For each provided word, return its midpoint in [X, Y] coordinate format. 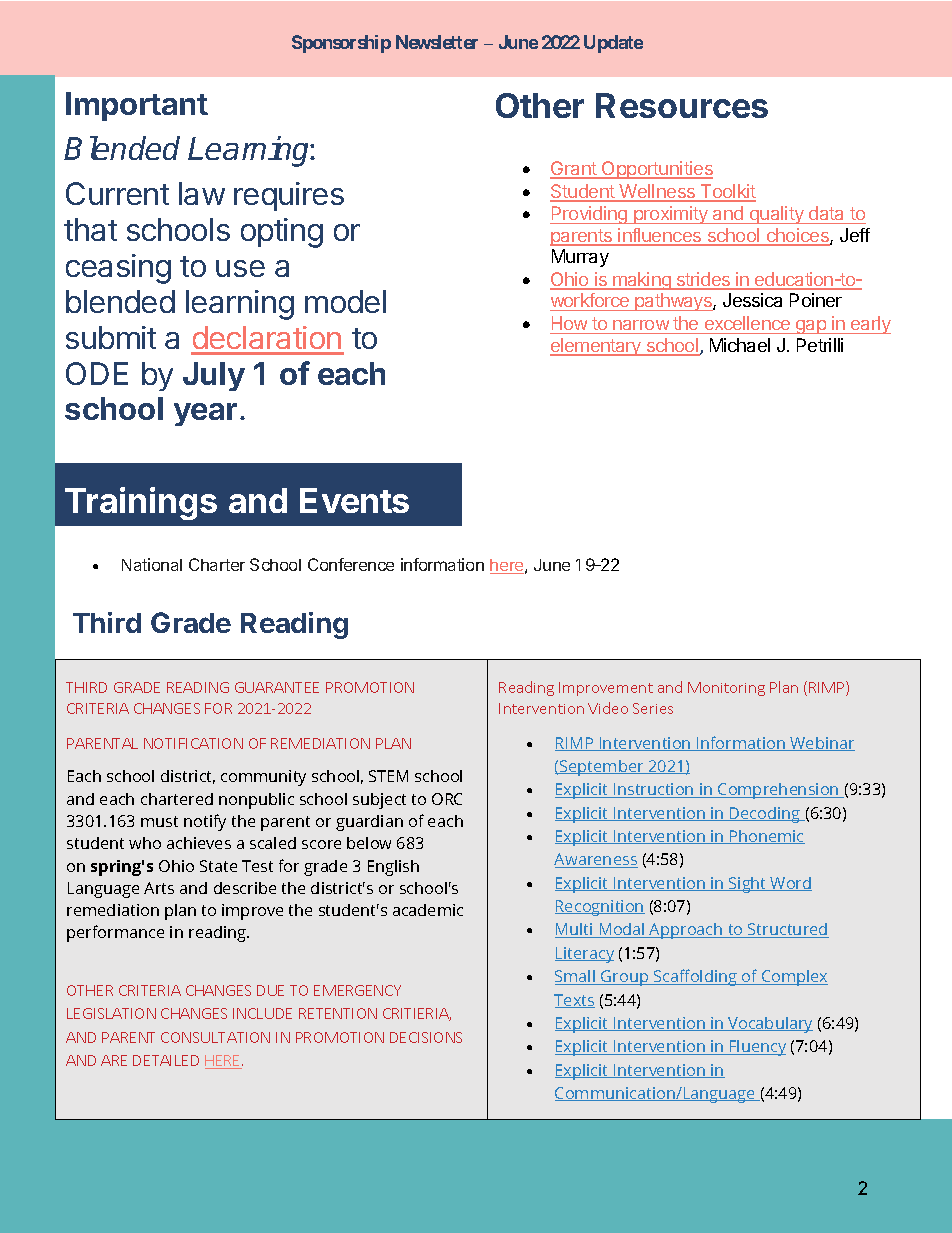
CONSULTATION [215, 1037]
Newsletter [437, 42]
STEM [388, 776]
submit [111, 337]
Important [137, 106]
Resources [682, 105]
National [152, 564]
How [569, 323]
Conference [351, 564]
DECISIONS [426, 1037]
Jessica [752, 300]
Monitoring [726, 689]
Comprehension [778, 791]
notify [205, 822]
